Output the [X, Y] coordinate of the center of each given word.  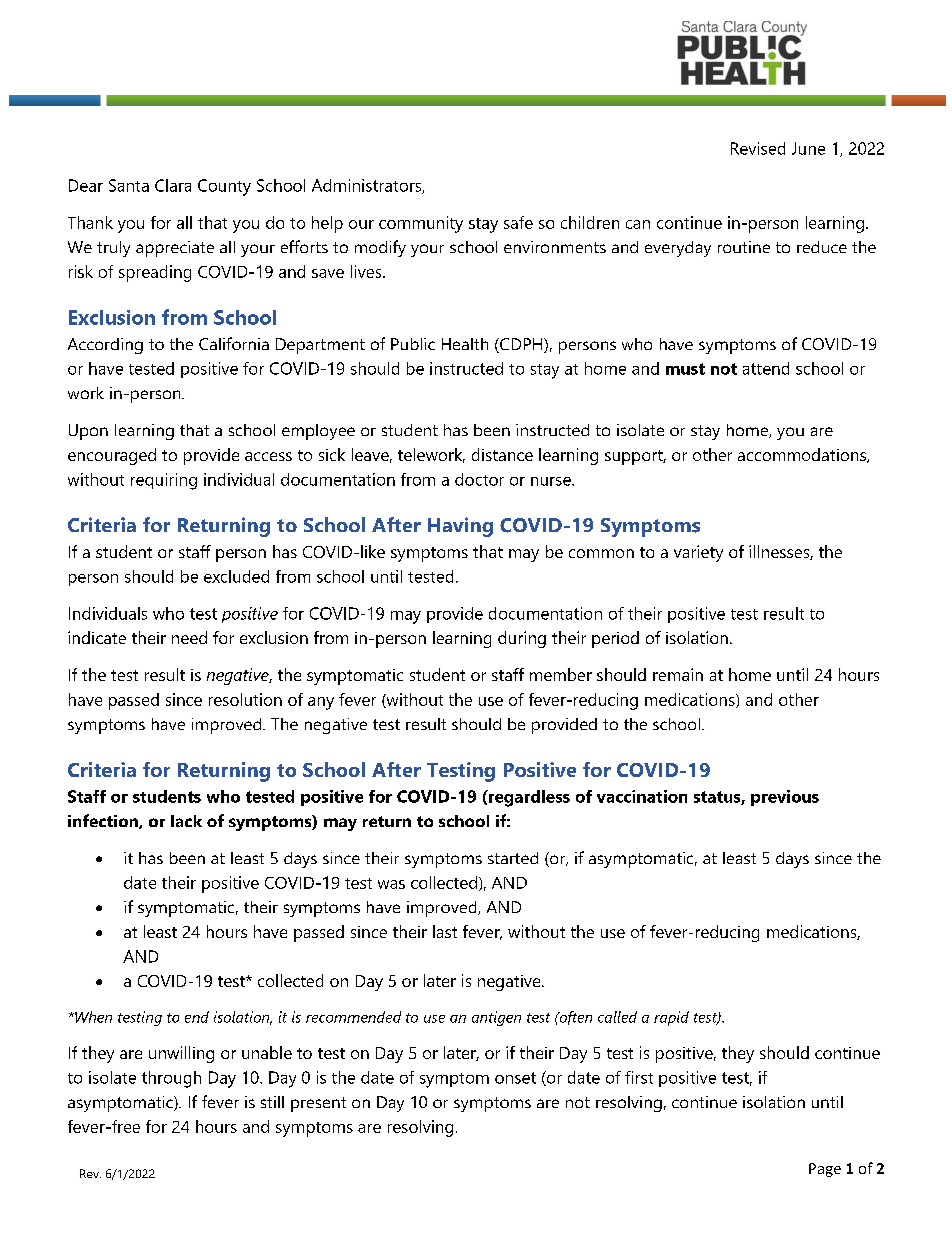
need [189, 637]
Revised [758, 148]
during [522, 639]
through [171, 1079]
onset [515, 1078]
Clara [173, 185]
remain [678, 674]
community [421, 224]
